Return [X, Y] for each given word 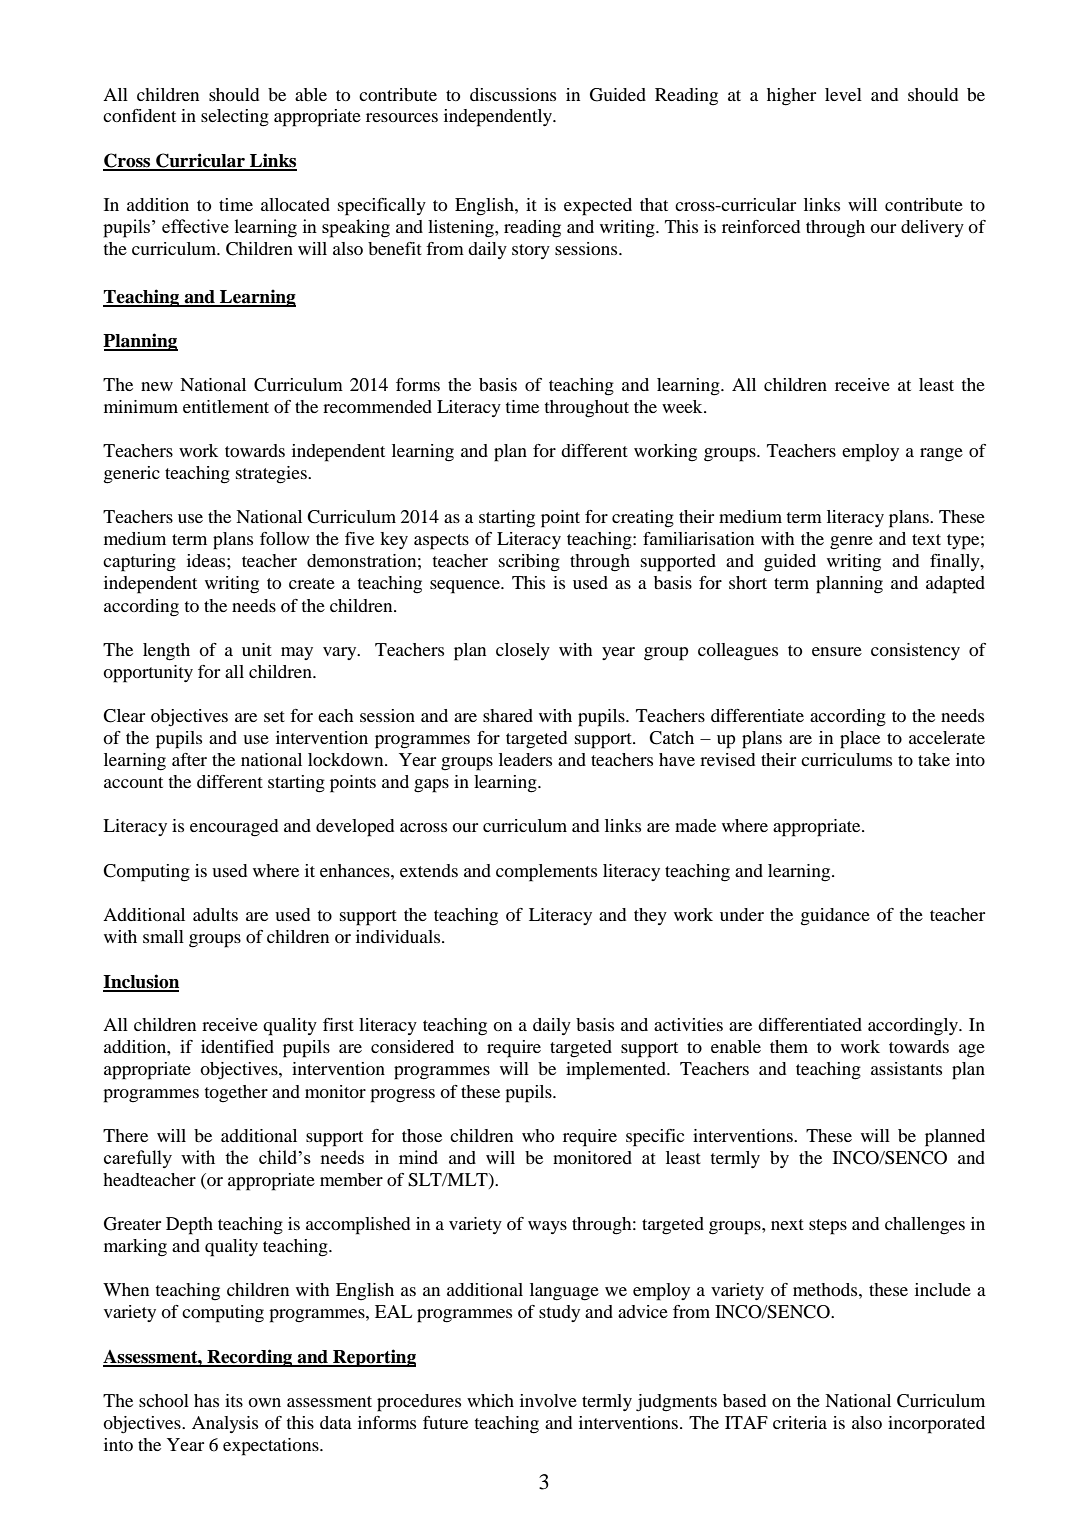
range [941, 455]
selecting [235, 118]
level [843, 94]
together [236, 1094]
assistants [906, 1068]
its [234, 1400]
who [538, 1135]
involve [548, 1400]
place [860, 740]
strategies [272, 475]
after [189, 759]
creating [643, 519]
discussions [513, 94]
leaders [525, 759]
